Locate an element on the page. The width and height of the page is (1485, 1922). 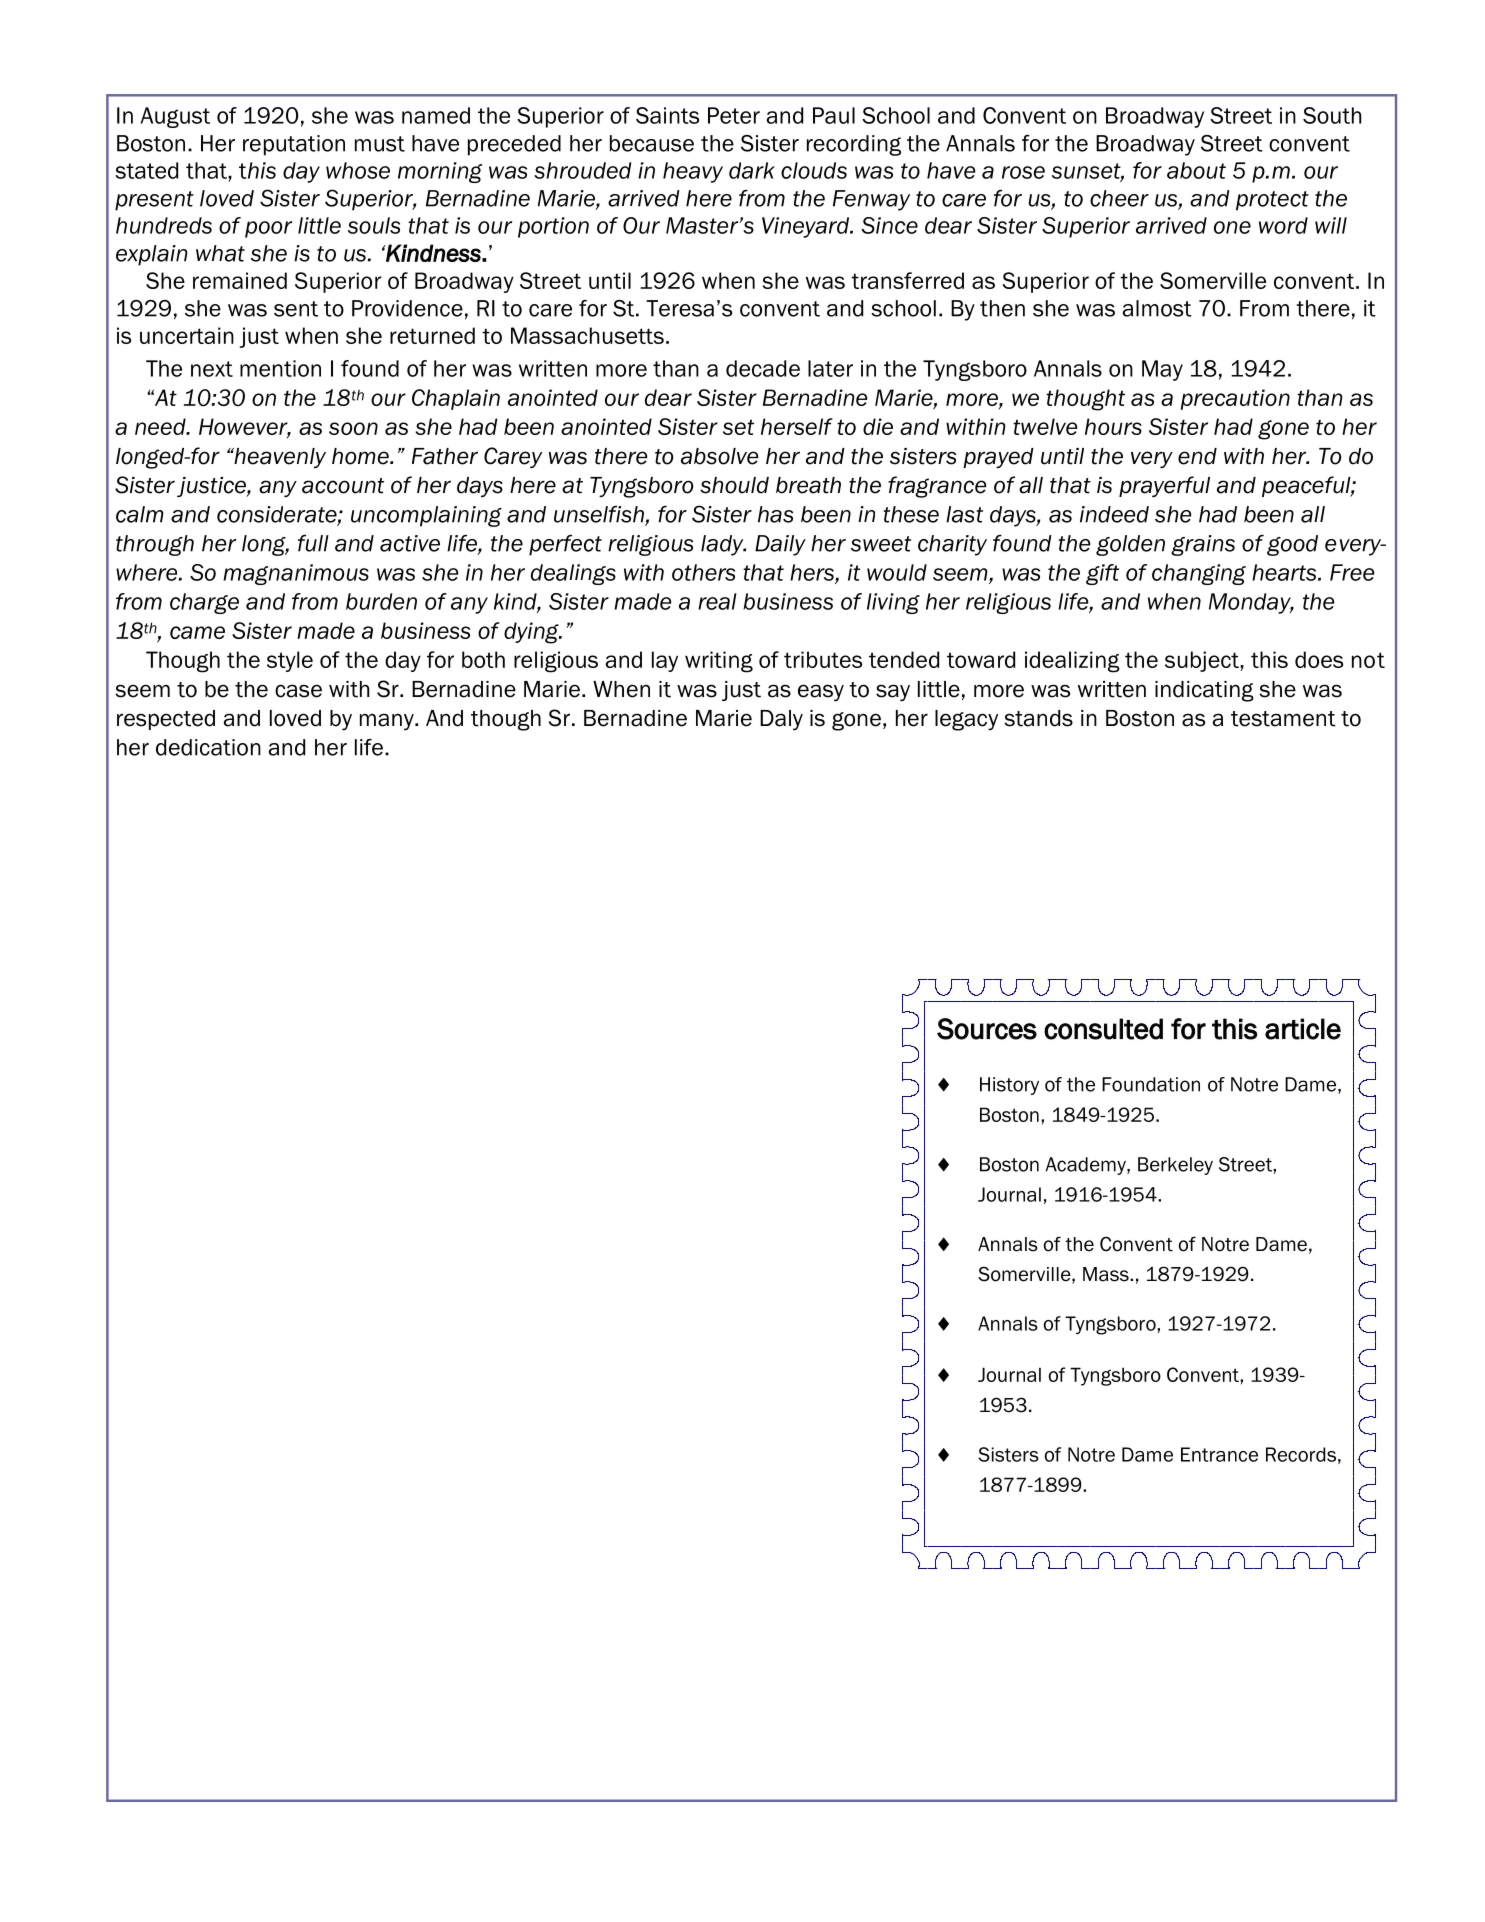
testament is located at coordinates (1283, 719).
